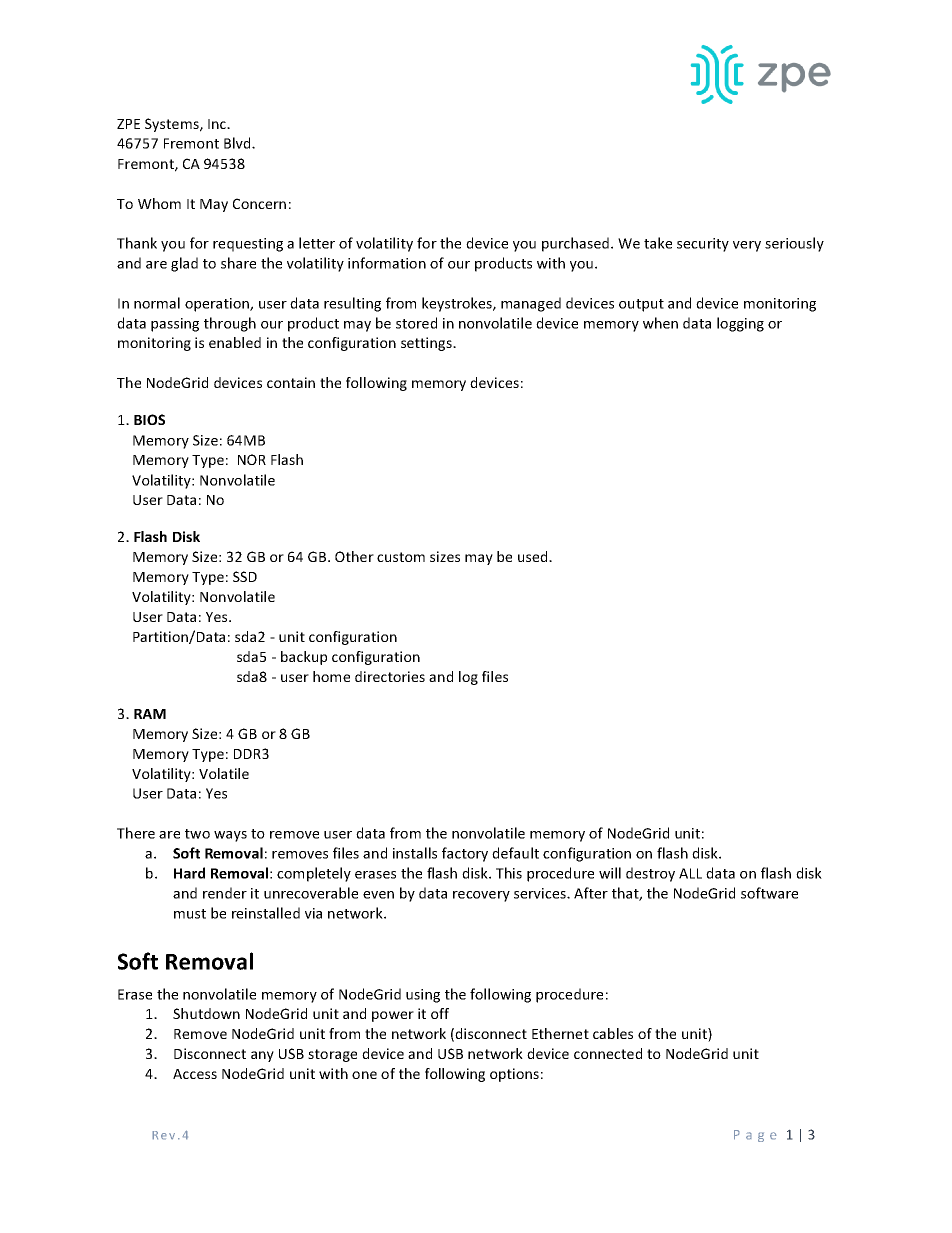  I want to click on security, so click(703, 245).
